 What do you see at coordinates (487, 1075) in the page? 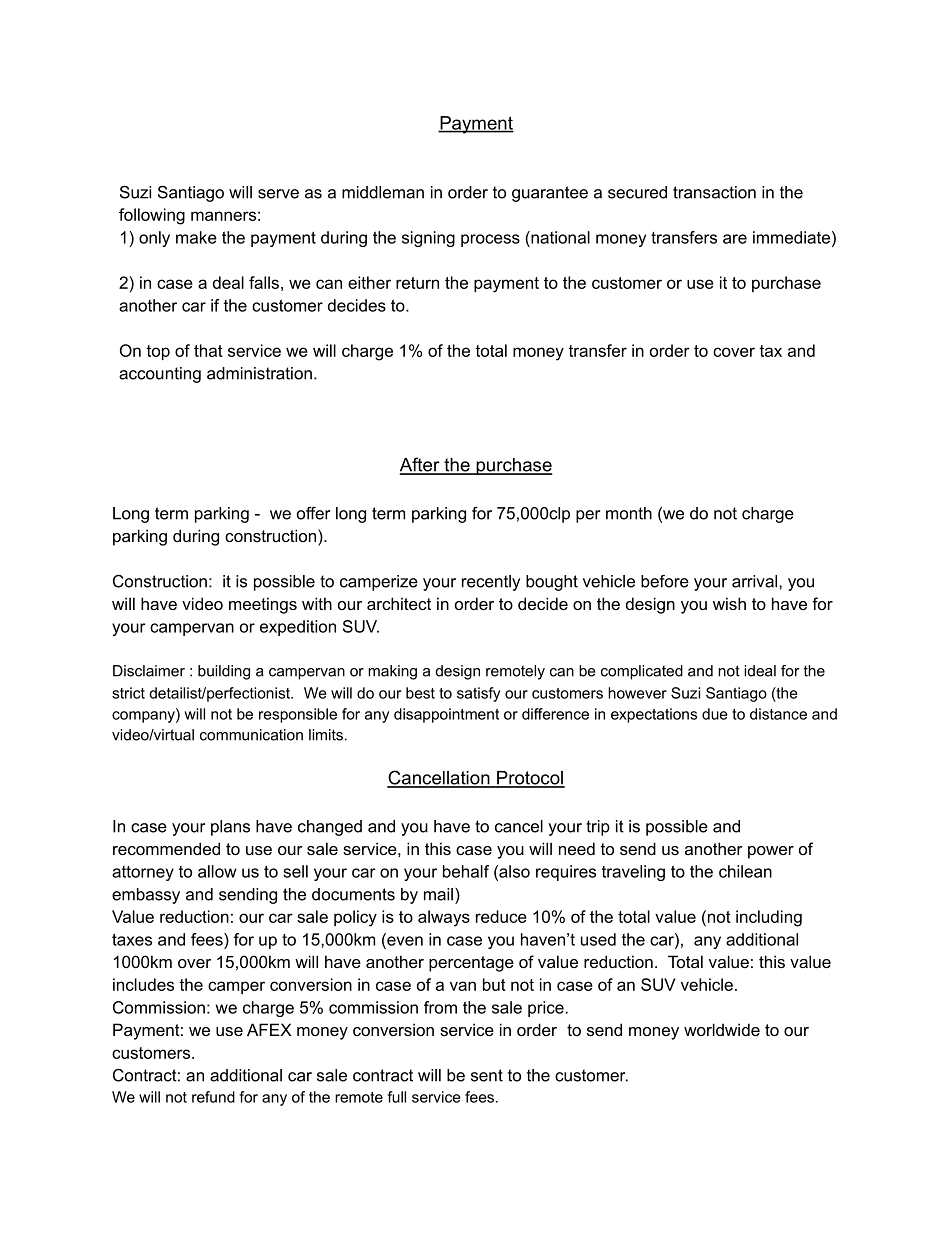
I see `sent` at bounding box center [487, 1075].
